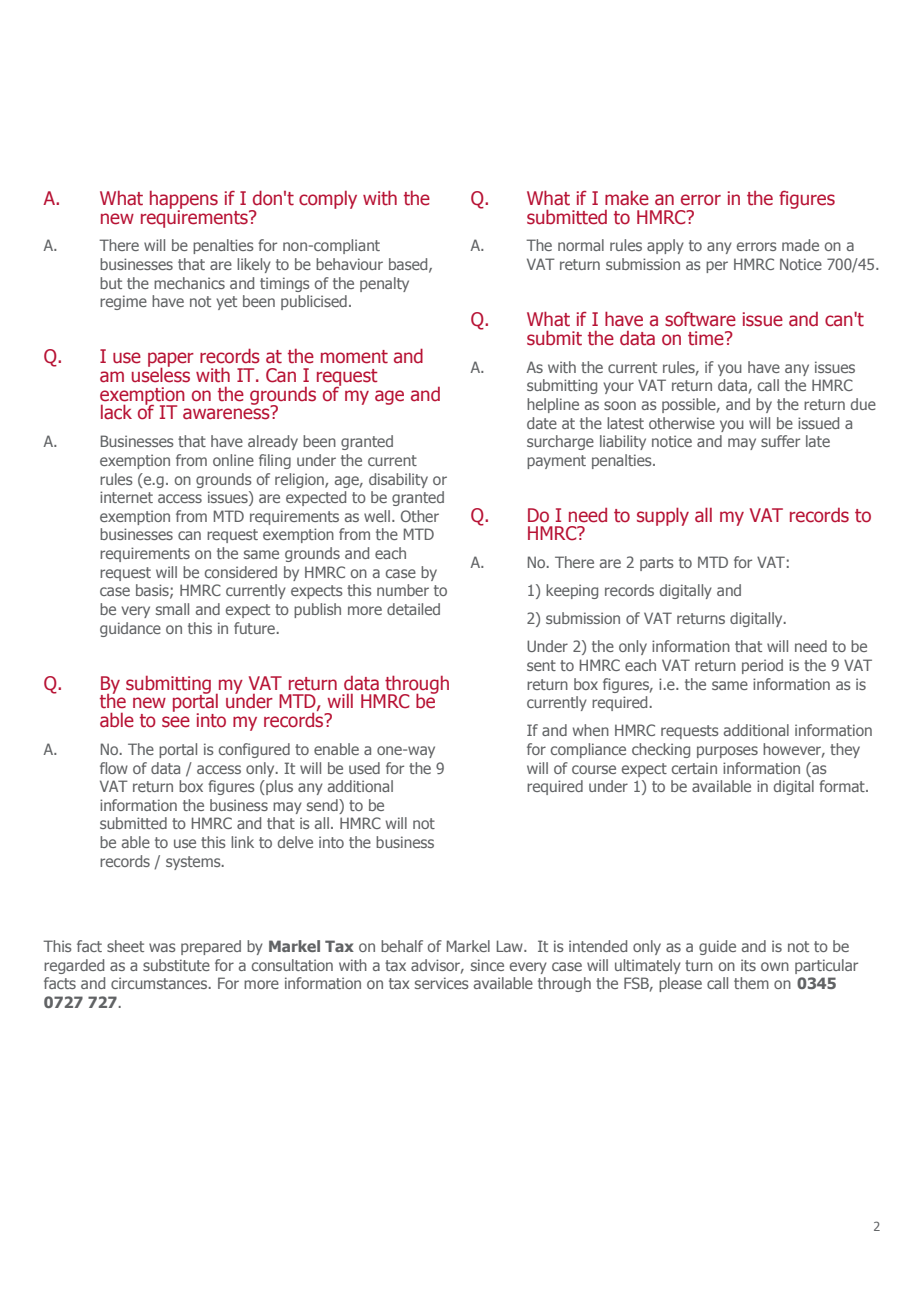 The width and height of the page is (924, 1308). Describe the element at coordinates (780, 441) in the page. I see `suffer` at that location.
